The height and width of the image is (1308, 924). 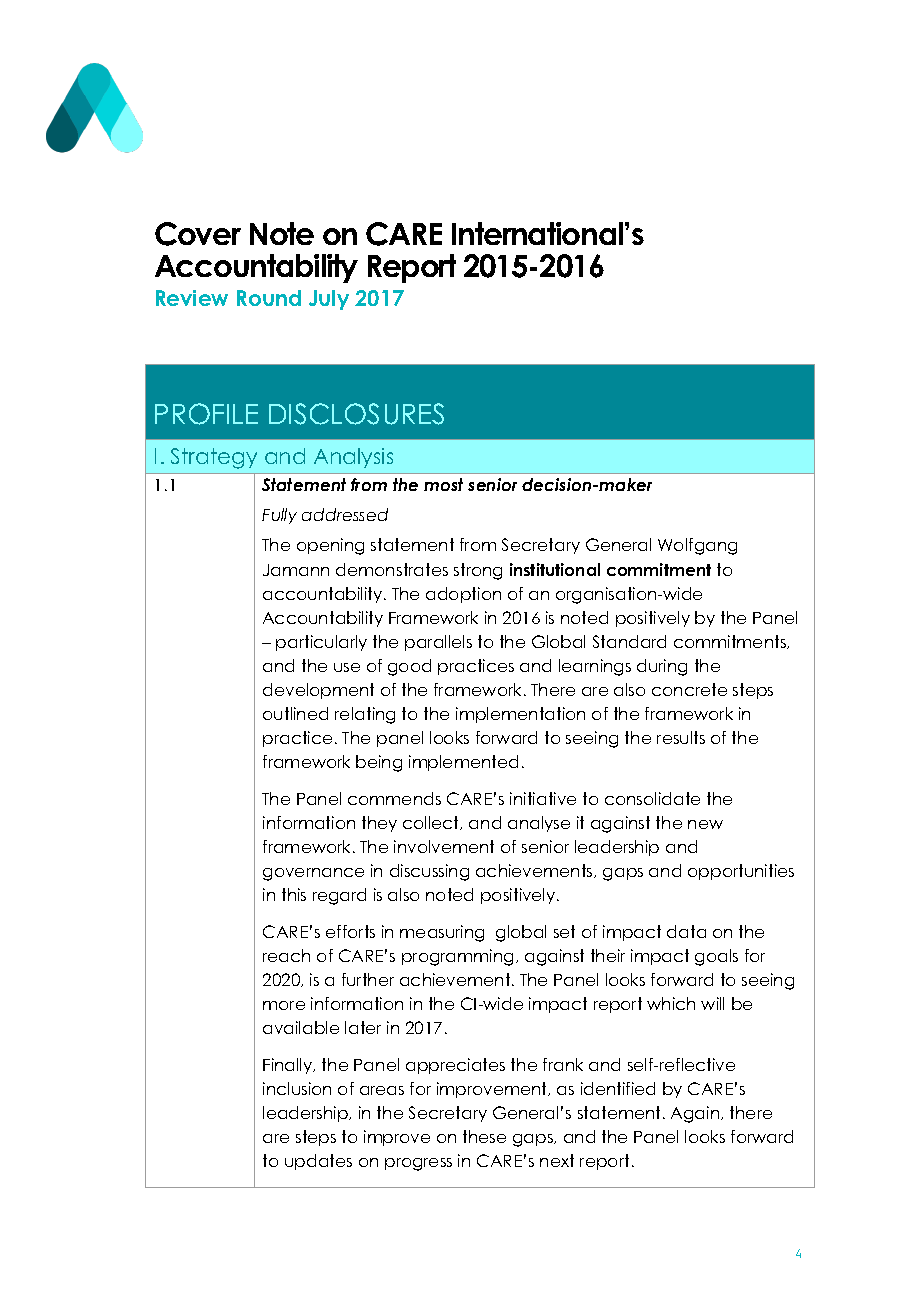 I want to click on July, so click(x=329, y=300).
